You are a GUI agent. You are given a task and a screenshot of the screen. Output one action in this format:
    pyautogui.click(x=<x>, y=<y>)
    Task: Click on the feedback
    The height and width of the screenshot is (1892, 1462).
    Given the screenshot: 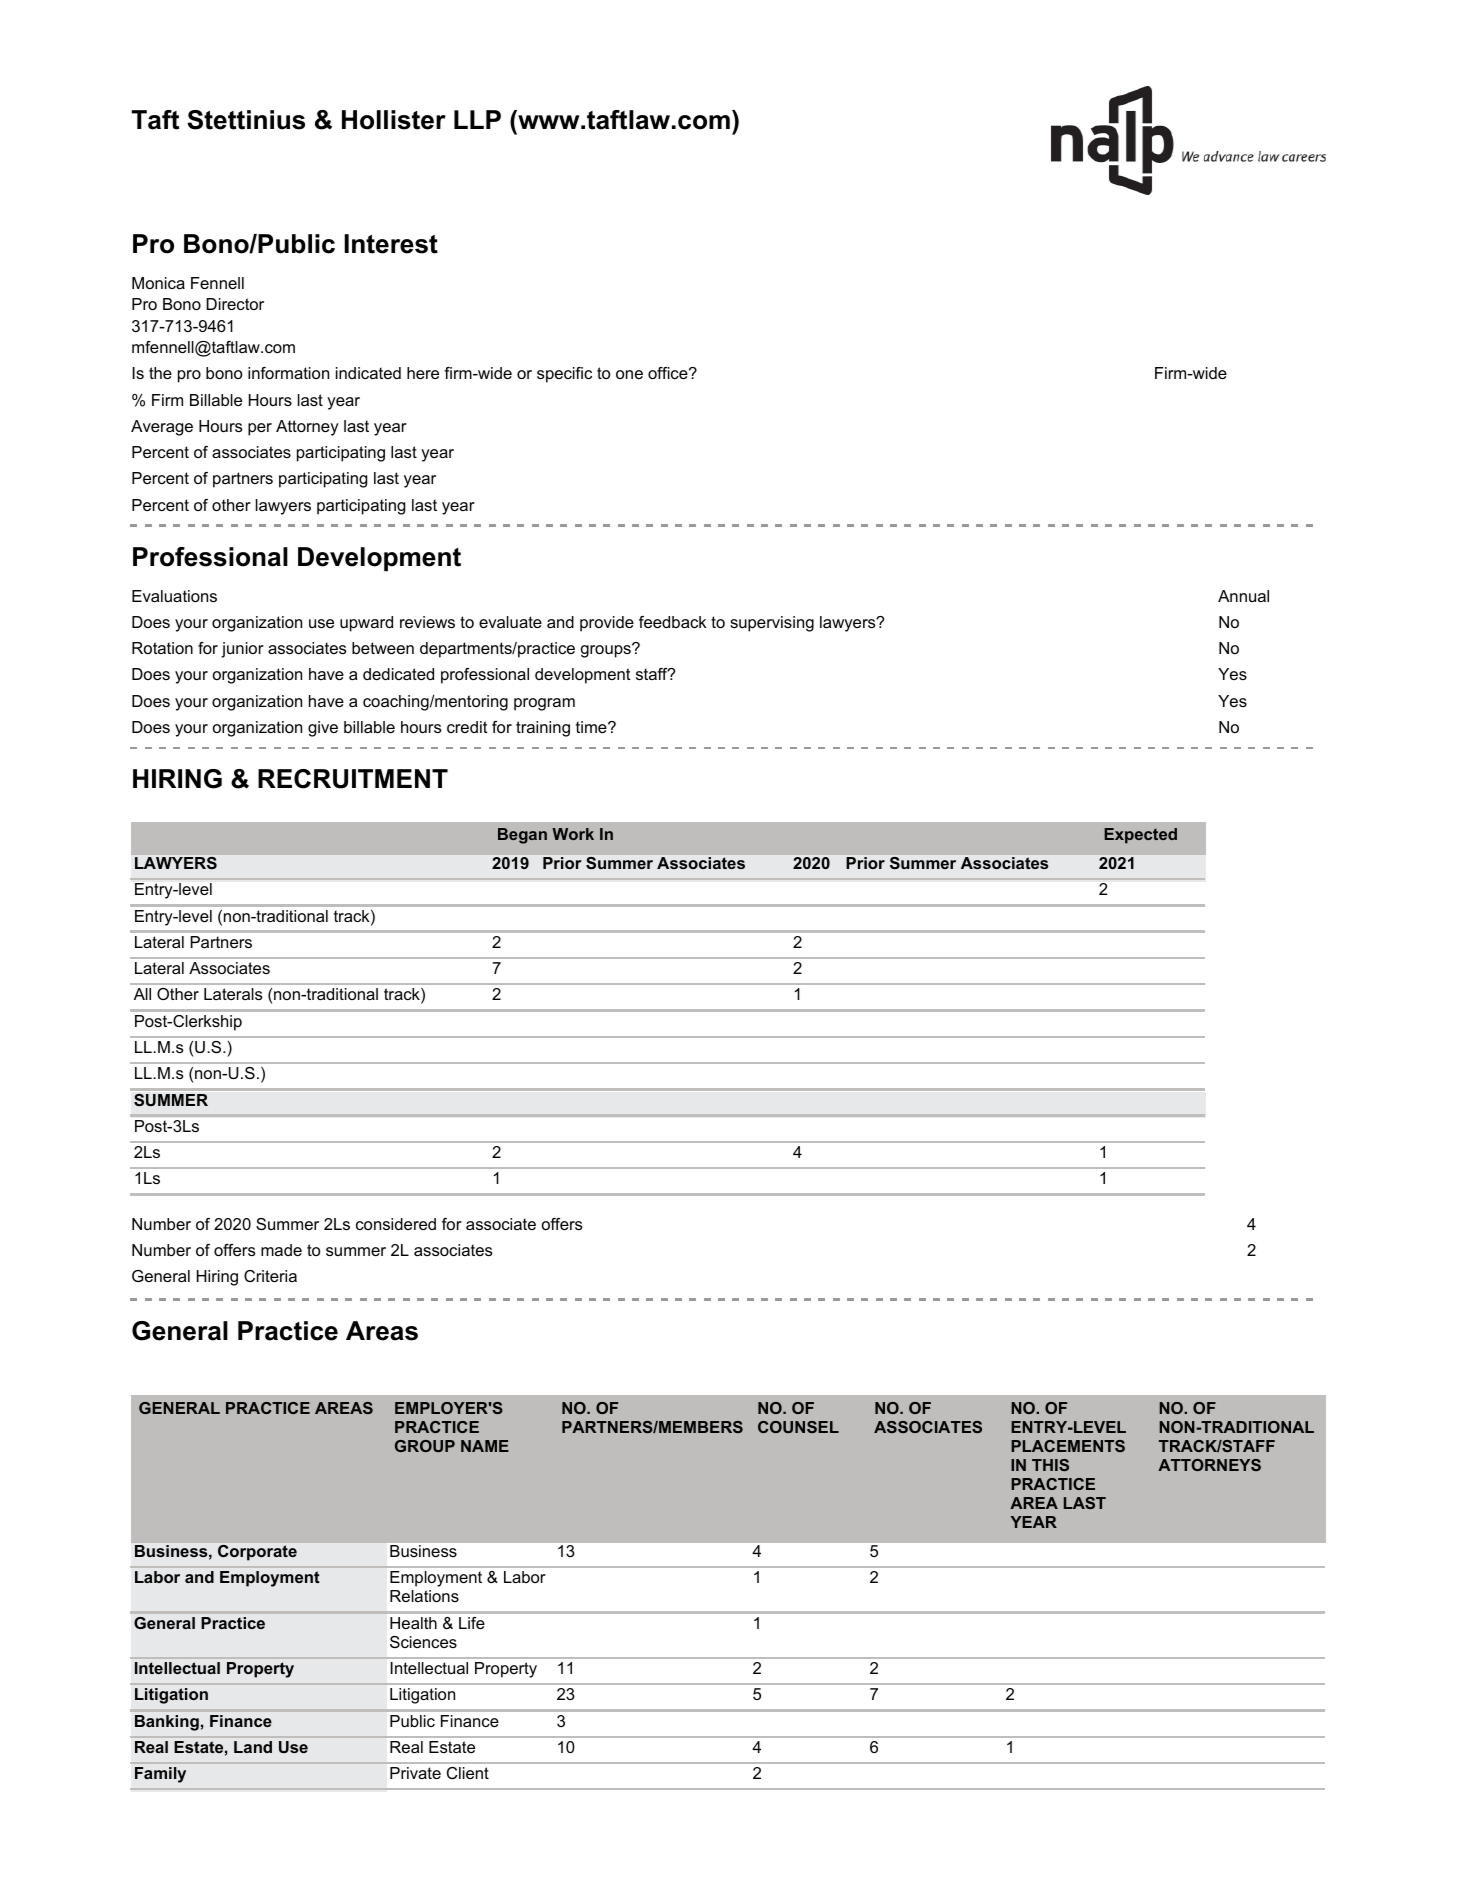 What is the action you would take?
    pyautogui.click(x=673, y=622)
